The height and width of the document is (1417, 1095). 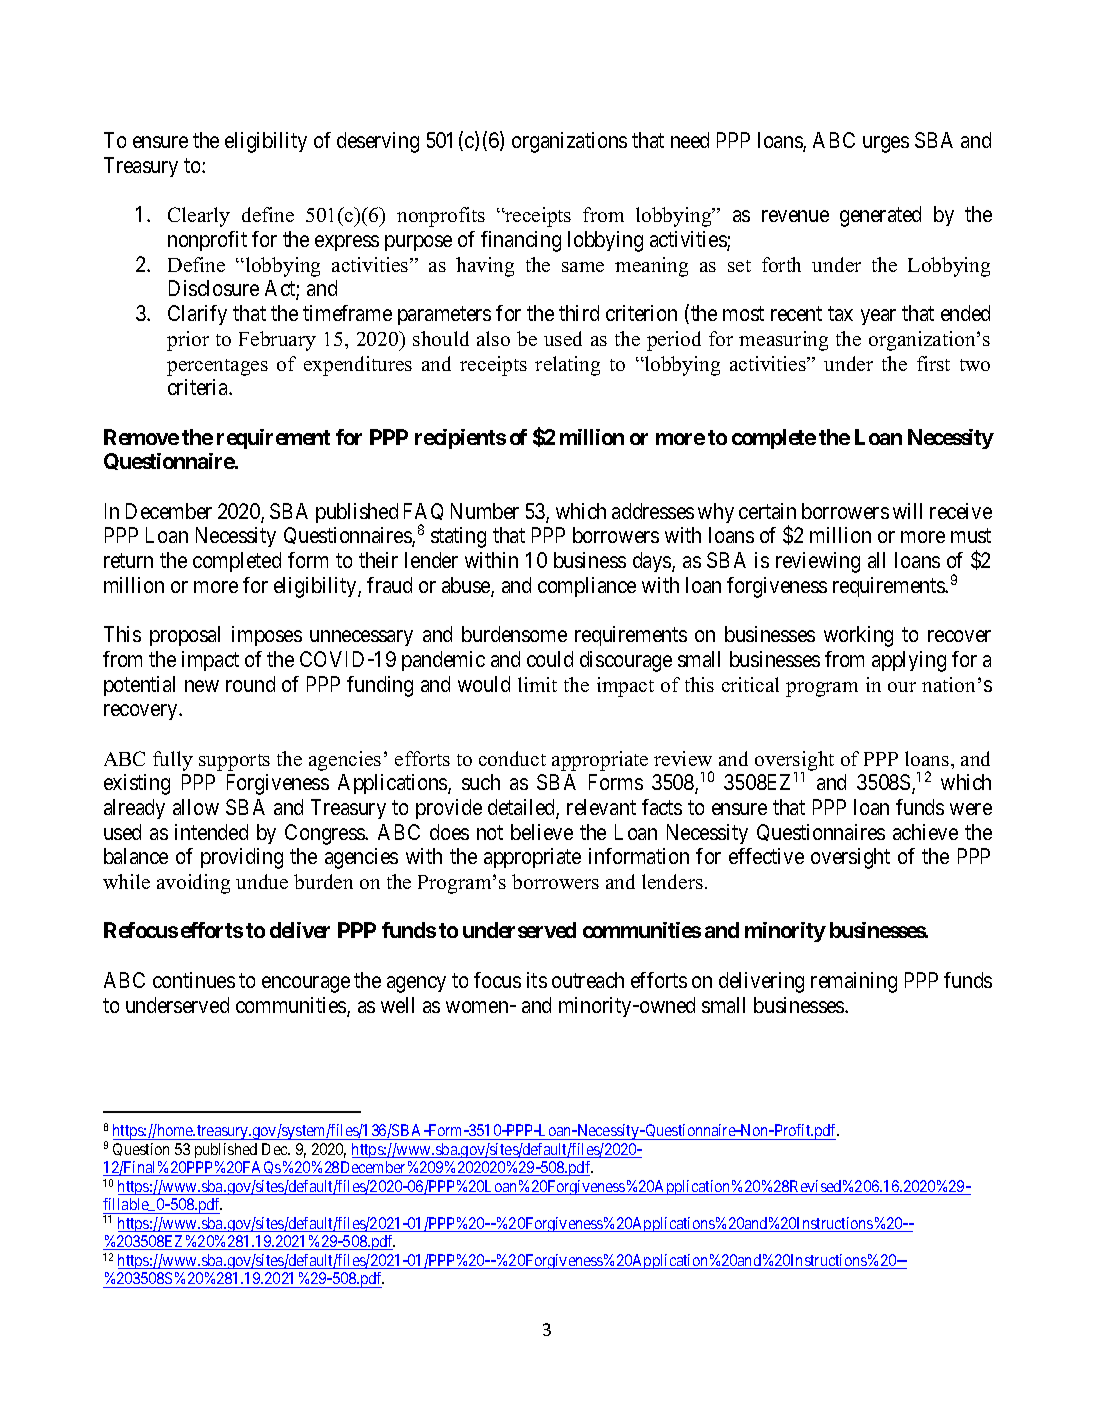 What do you see at coordinates (690, 140) in the document?
I see `need` at bounding box center [690, 140].
